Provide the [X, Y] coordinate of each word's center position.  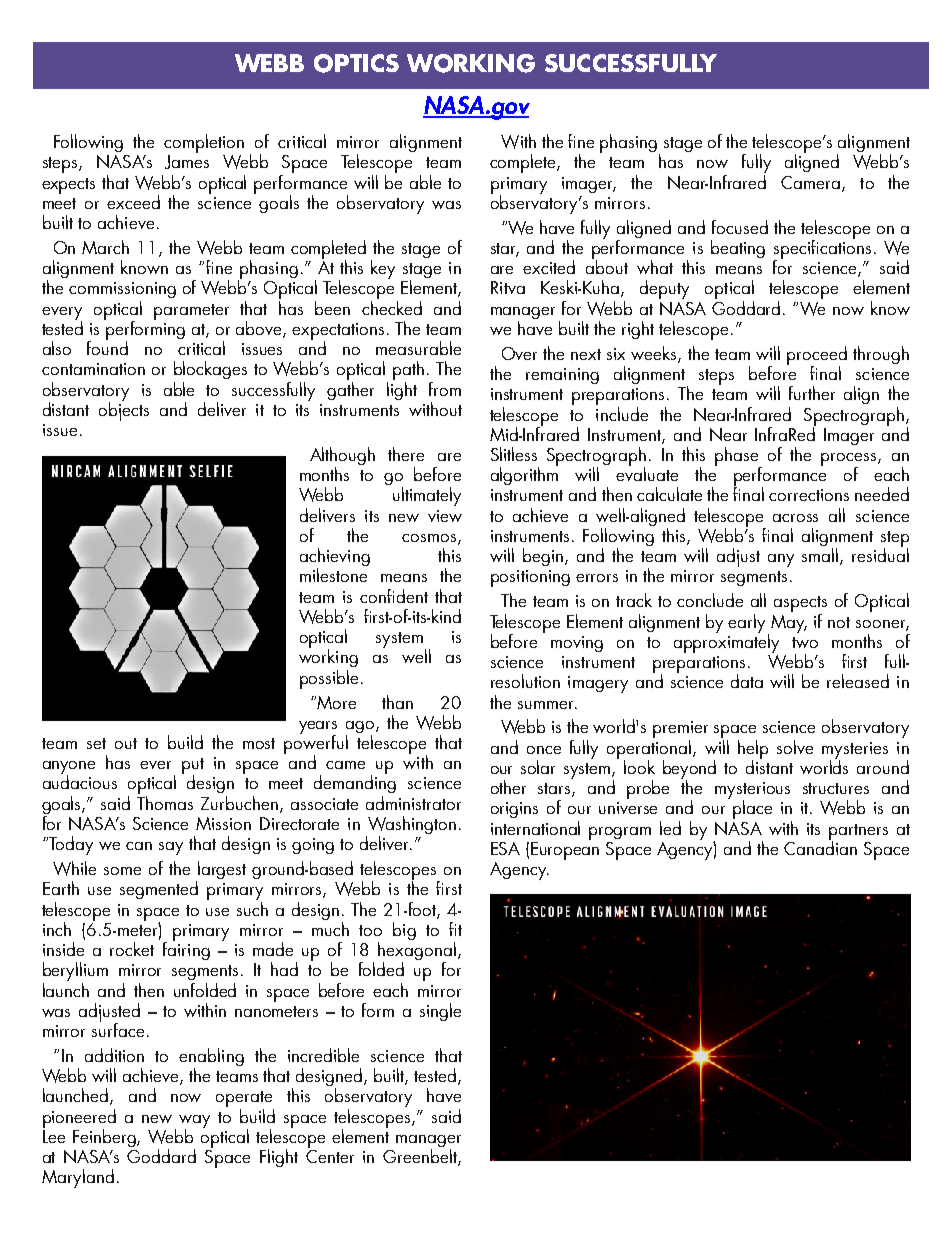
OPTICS [356, 63]
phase [738, 457]
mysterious [752, 791]
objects [124, 410]
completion [204, 143]
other [508, 787]
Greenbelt [421, 1157]
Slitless [514, 454]
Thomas [165, 801]
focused [740, 227]
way [194, 1122]
